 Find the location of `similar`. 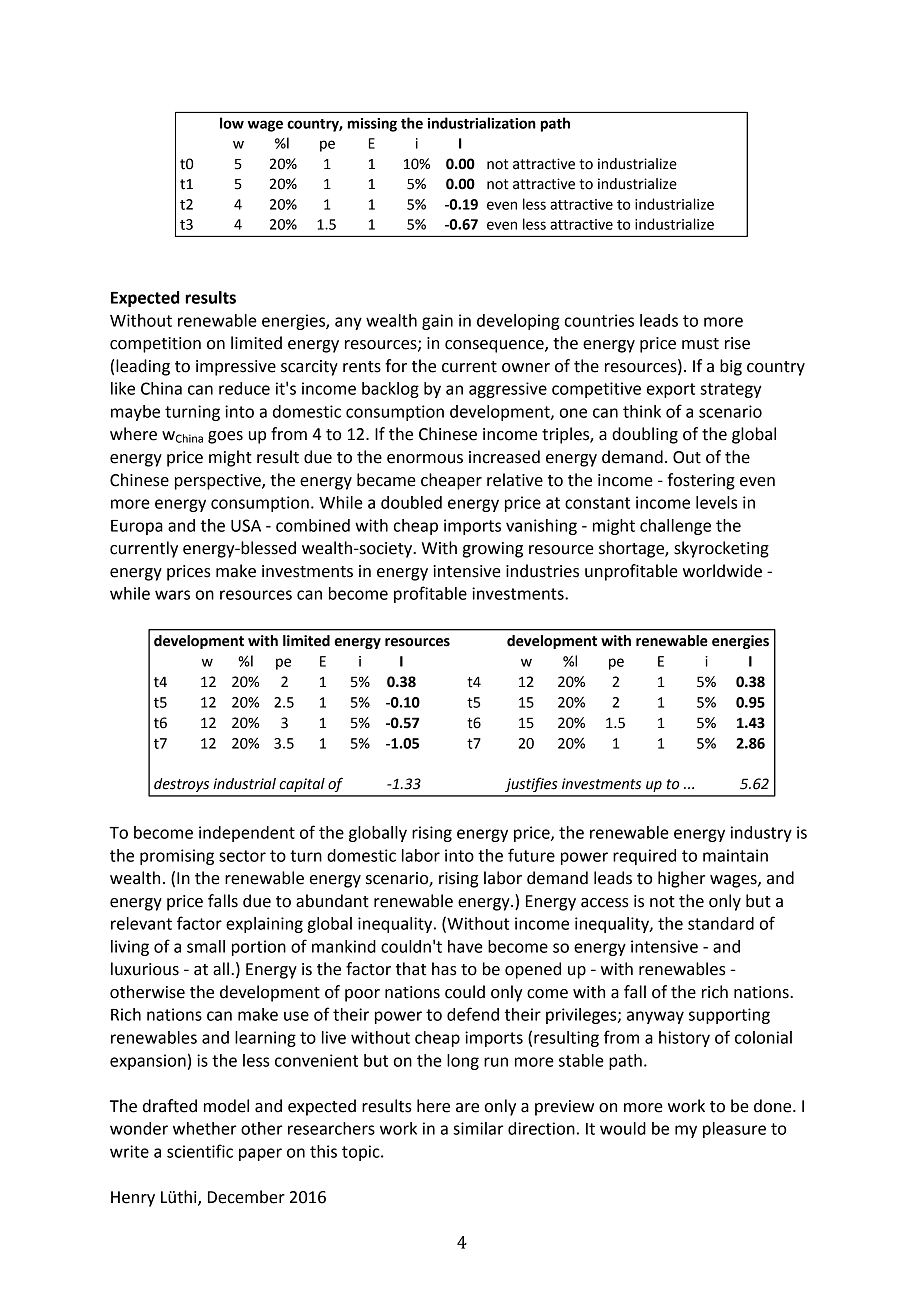

similar is located at coordinates (478, 1128).
